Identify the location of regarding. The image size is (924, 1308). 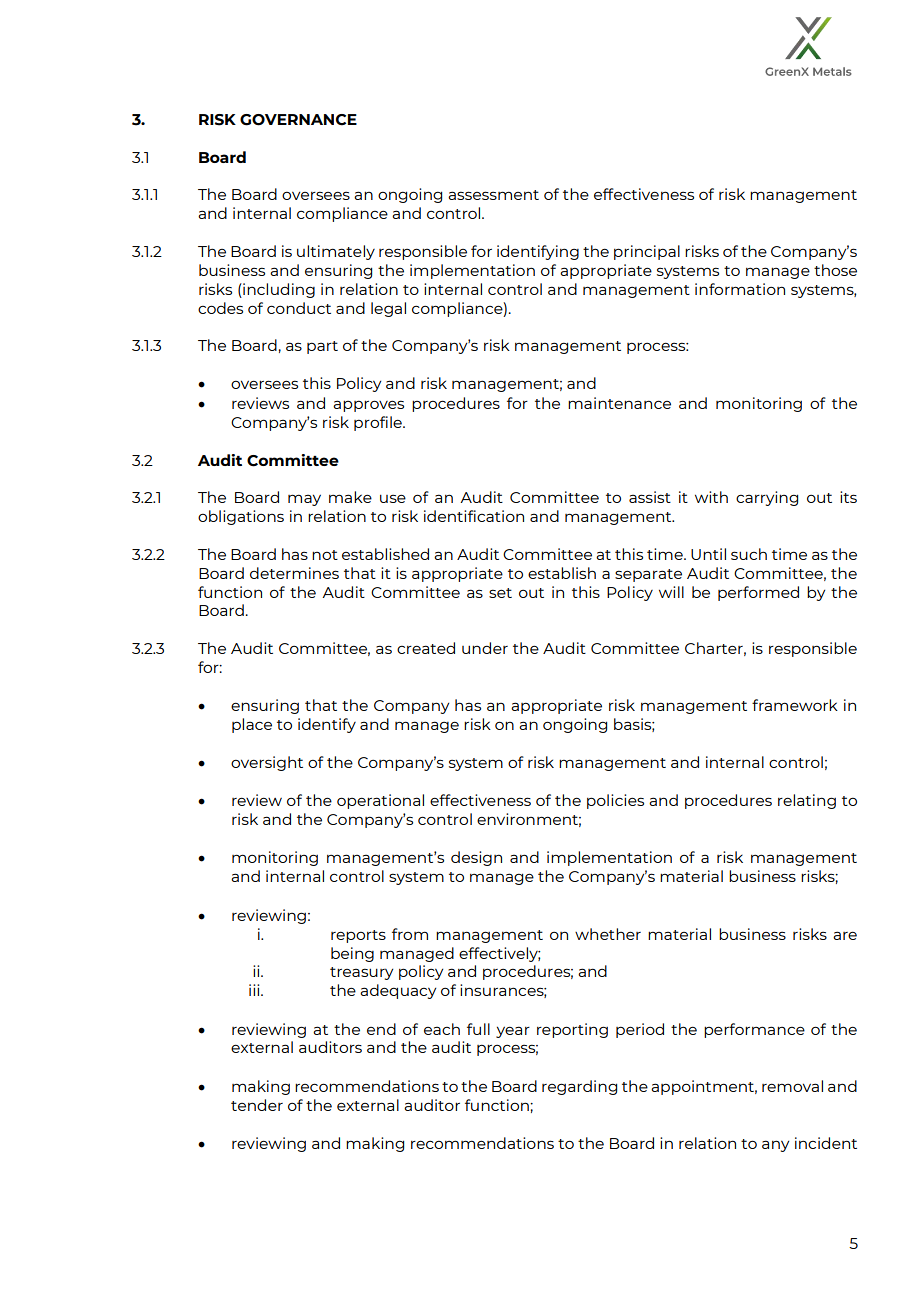
(579, 1087).
